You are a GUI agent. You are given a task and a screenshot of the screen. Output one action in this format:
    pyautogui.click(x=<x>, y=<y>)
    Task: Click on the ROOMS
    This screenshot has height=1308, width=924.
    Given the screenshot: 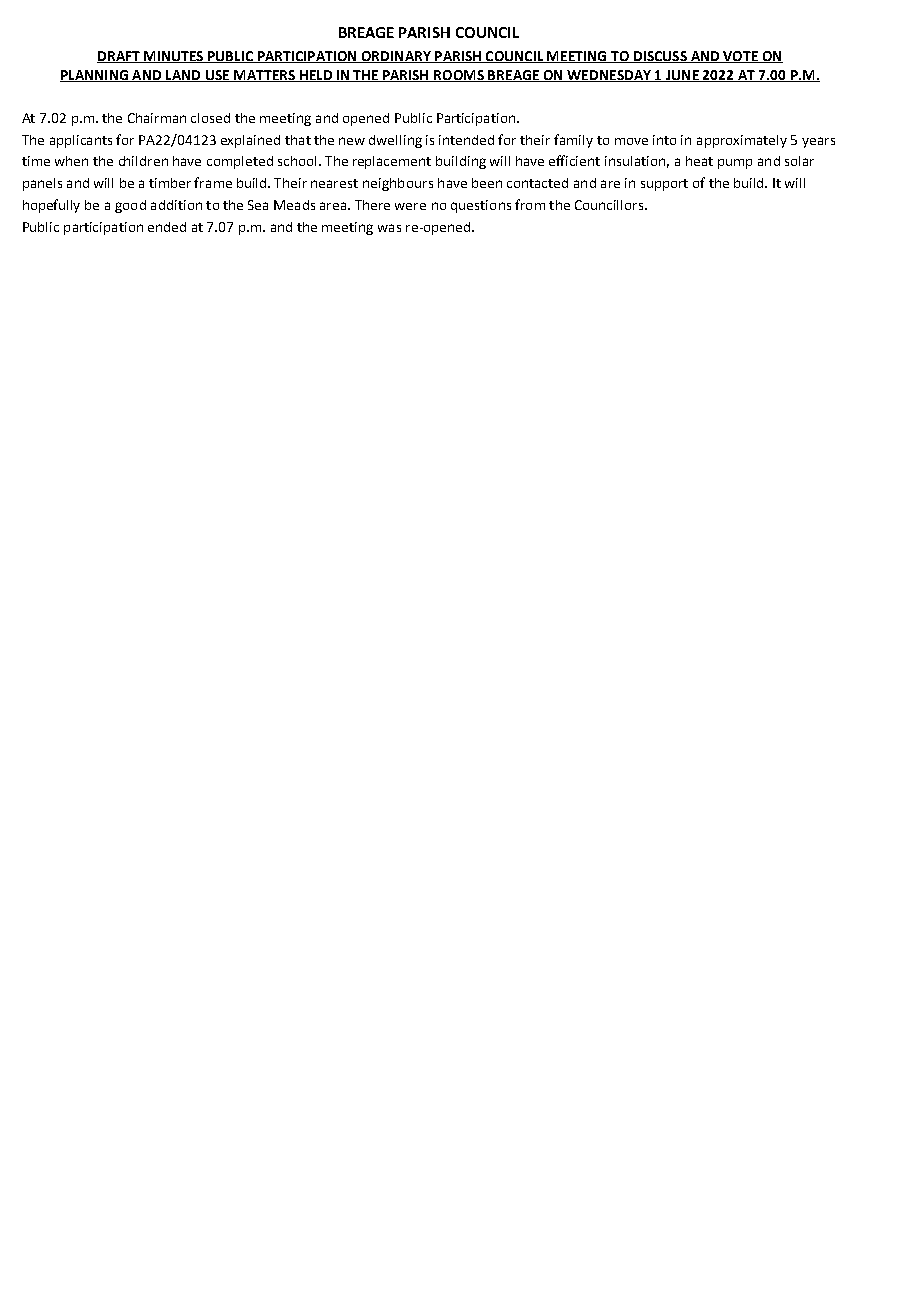 What is the action you would take?
    pyautogui.click(x=459, y=76)
